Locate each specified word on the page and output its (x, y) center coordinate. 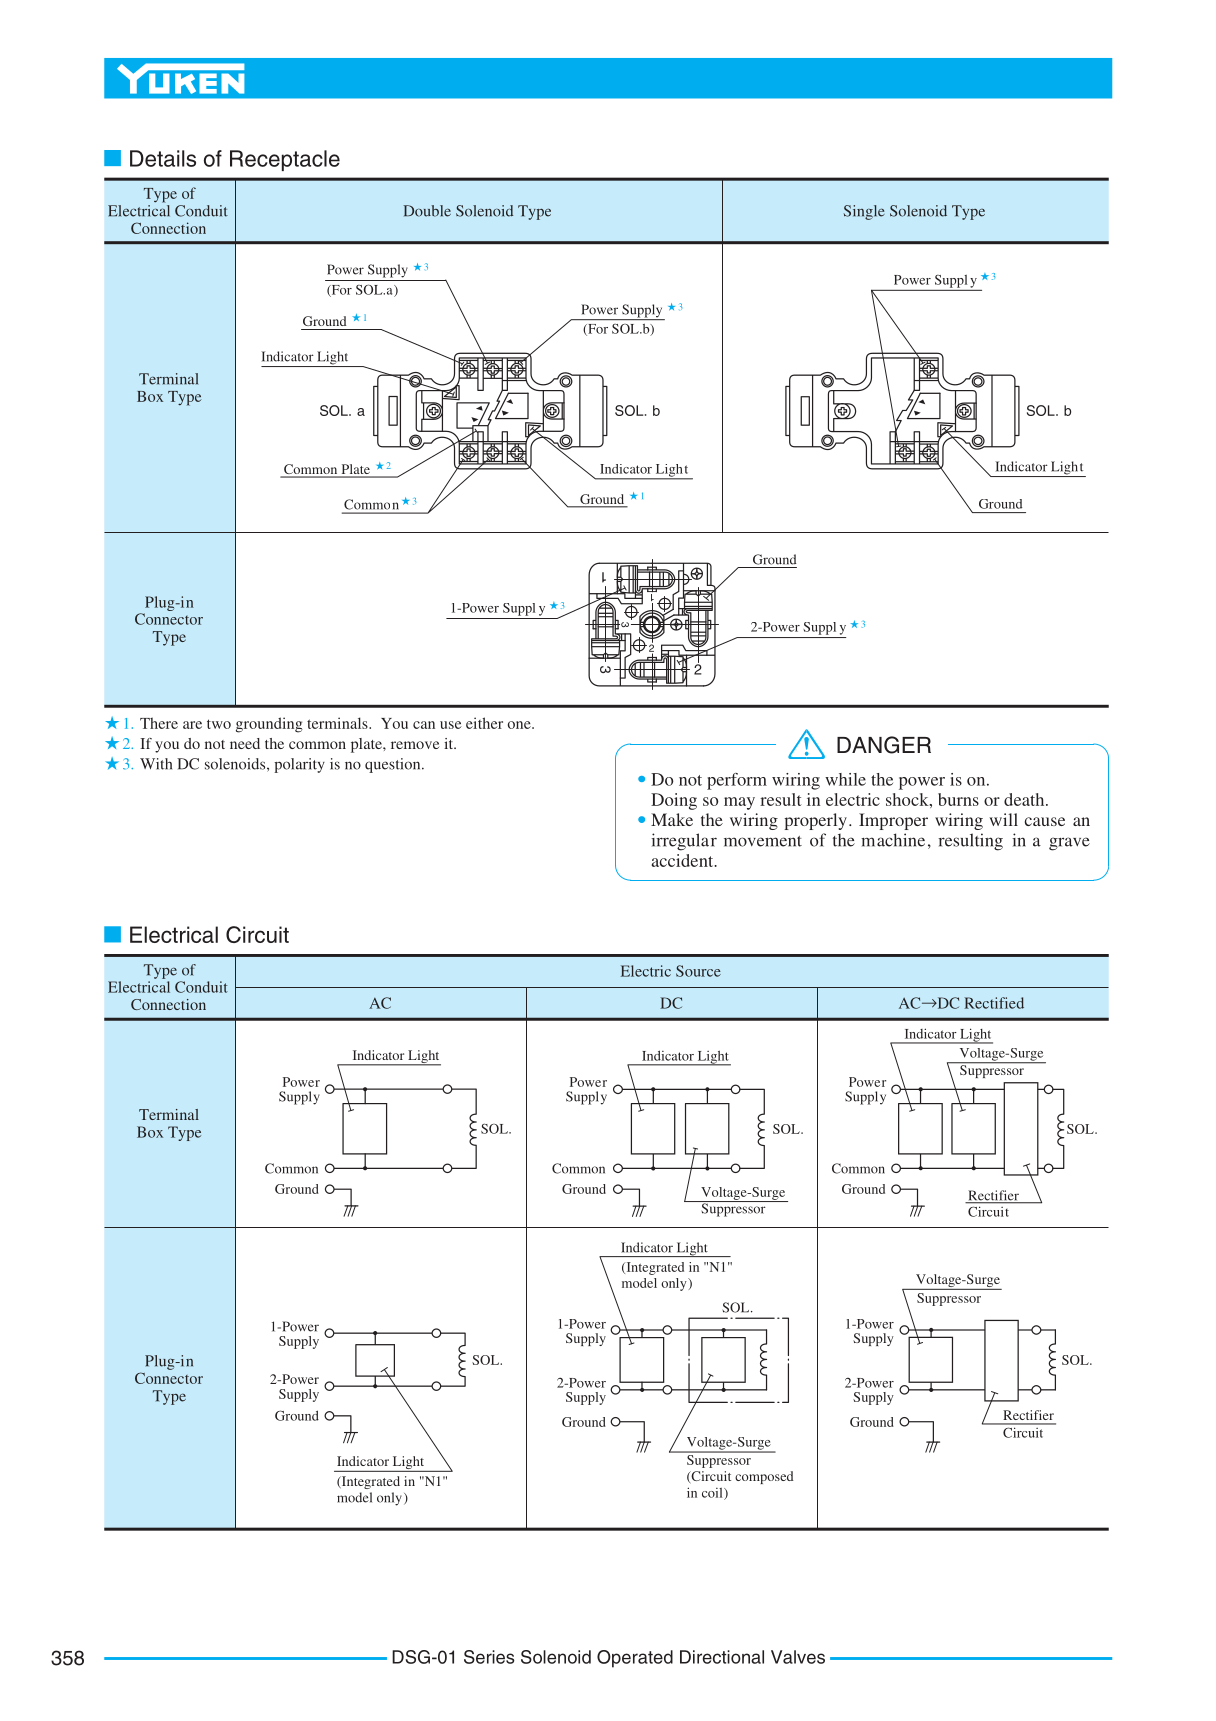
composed (764, 1477)
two (219, 724)
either (484, 723)
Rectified (994, 1003)
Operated (635, 1659)
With (156, 764)
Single (864, 212)
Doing (674, 801)
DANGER (884, 745)
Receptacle (285, 160)
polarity (299, 765)
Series (489, 1657)
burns (958, 799)
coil (713, 1494)
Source (698, 971)
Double (427, 211)
